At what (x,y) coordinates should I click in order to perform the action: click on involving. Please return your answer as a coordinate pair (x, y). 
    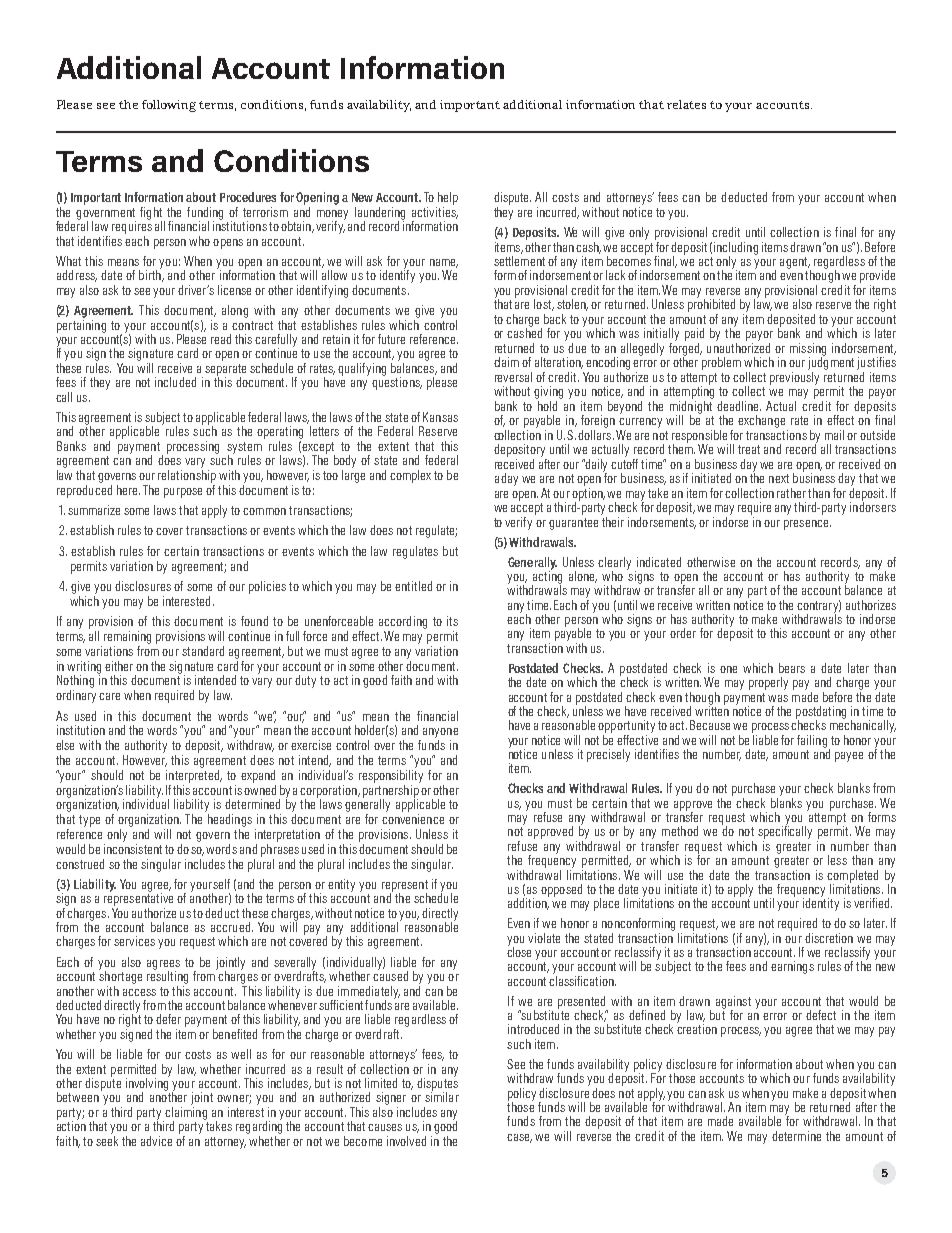
    Looking at the image, I should click on (148, 1084).
